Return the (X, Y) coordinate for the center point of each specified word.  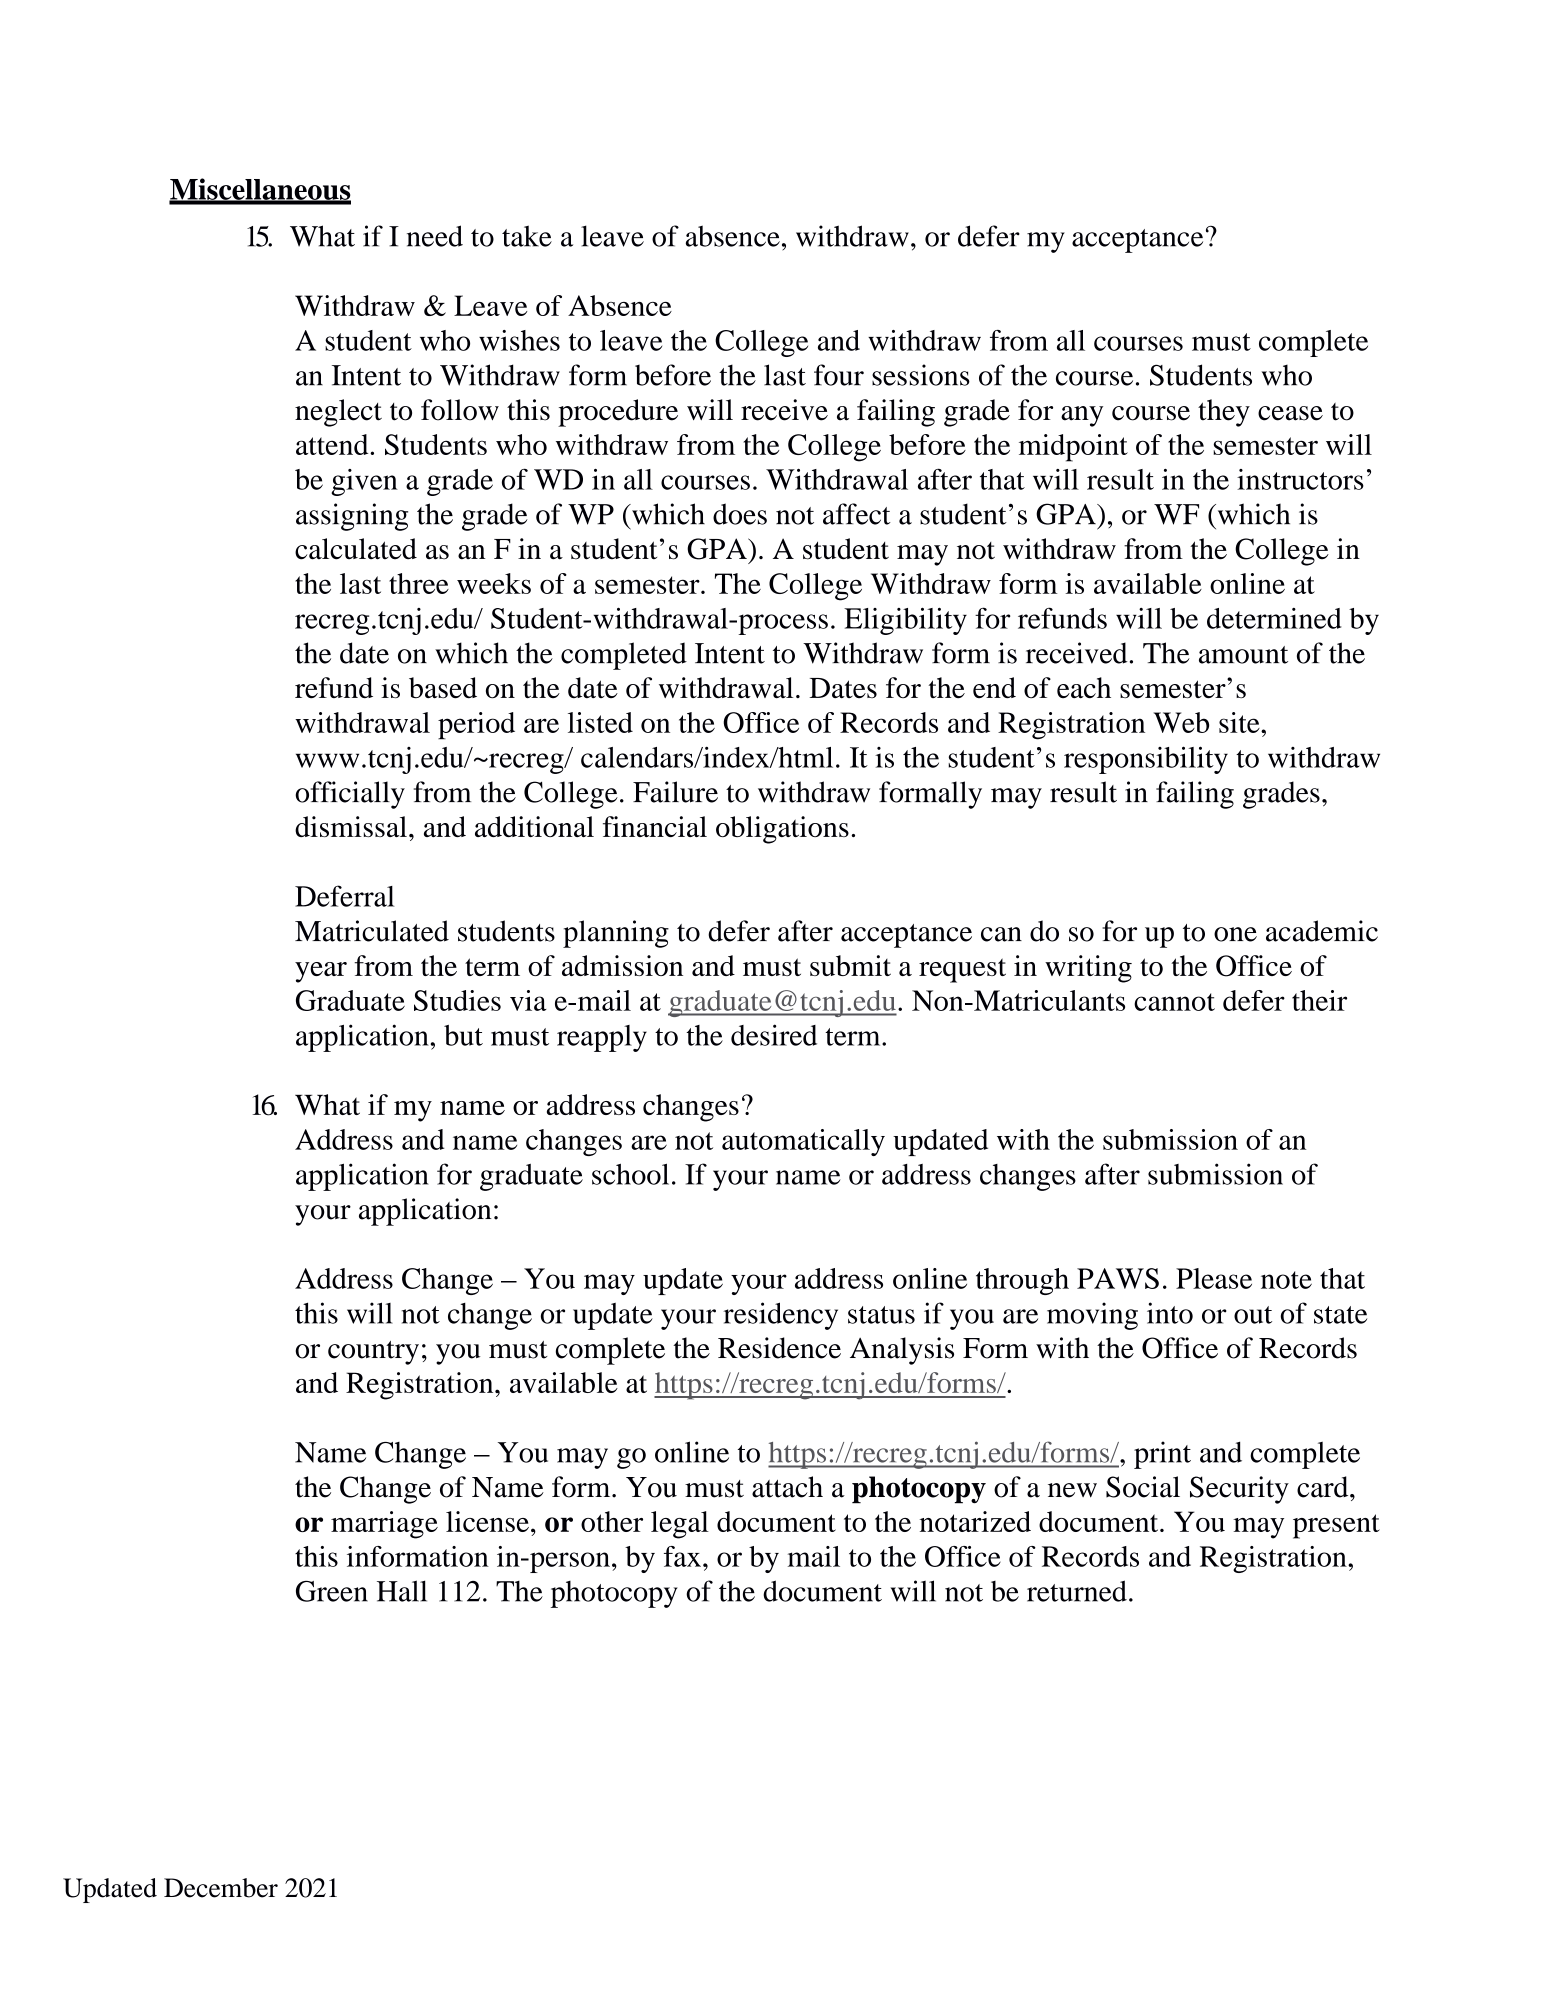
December (221, 1888)
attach (787, 1487)
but (463, 1035)
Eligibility (905, 621)
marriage (384, 1525)
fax (682, 1556)
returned (1077, 1591)
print (1162, 1455)
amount (1243, 655)
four (839, 375)
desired (774, 1035)
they (1224, 413)
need (435, 236)
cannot (1174, 1002)
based (443, 688)
